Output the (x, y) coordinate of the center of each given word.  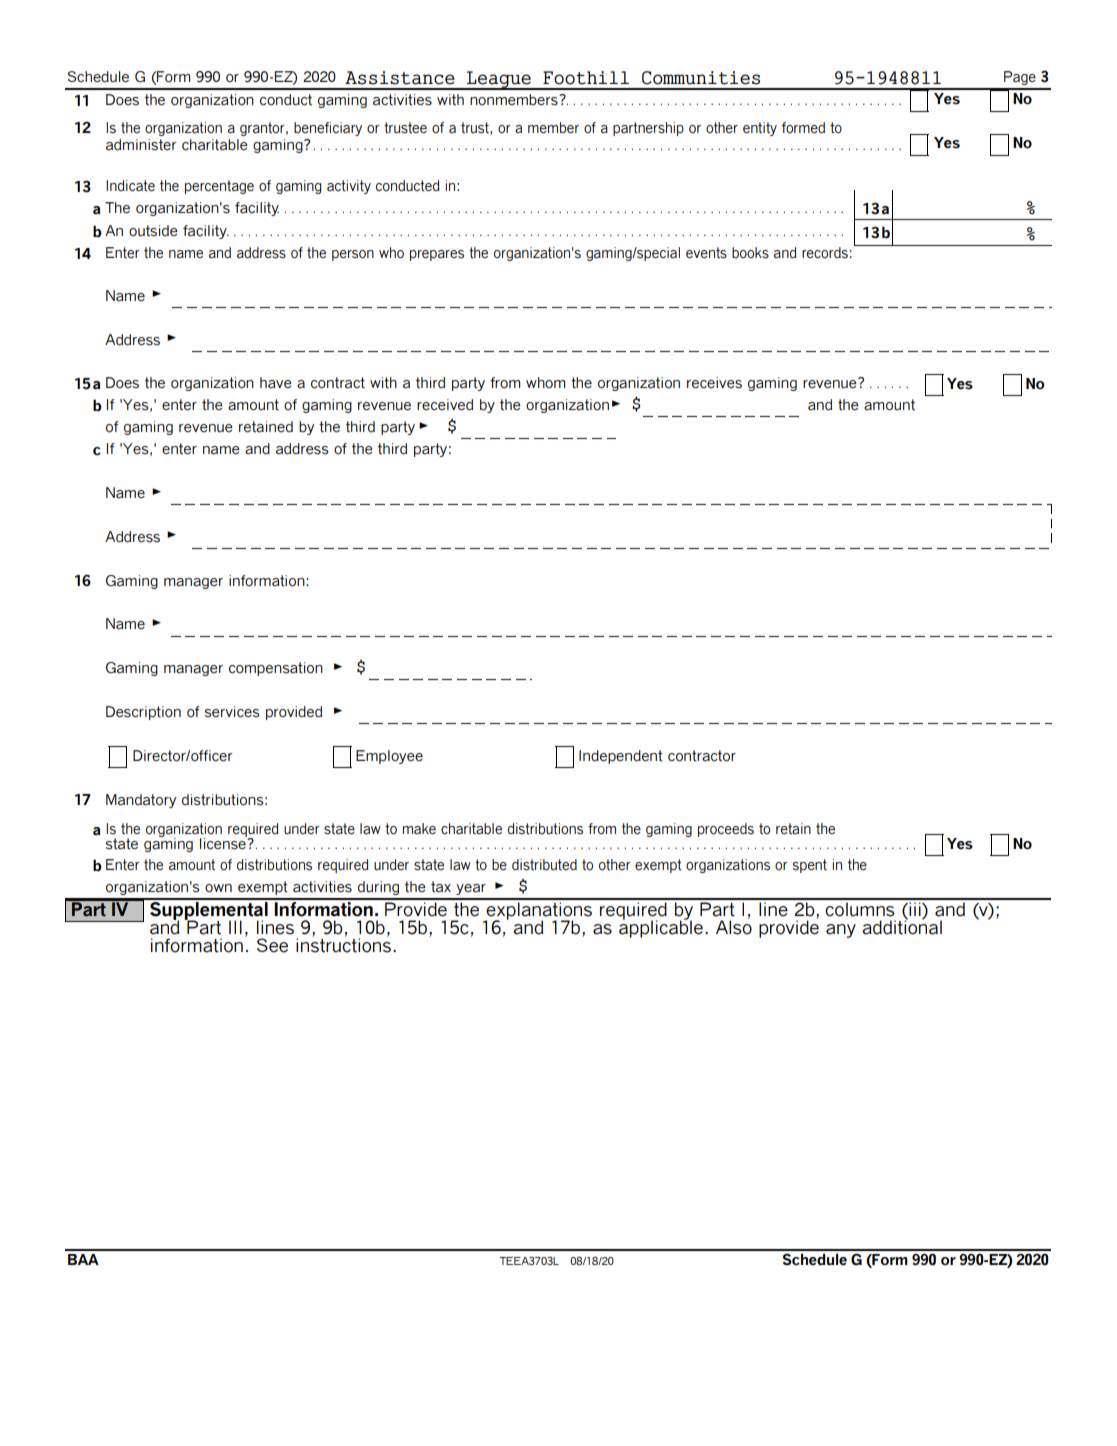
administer (141, 145)
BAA (83, 1259)
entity (760, 129)
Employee (389, 757)
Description (143, 713)
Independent (621, 757)
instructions (343, 944)
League (499, 80)
